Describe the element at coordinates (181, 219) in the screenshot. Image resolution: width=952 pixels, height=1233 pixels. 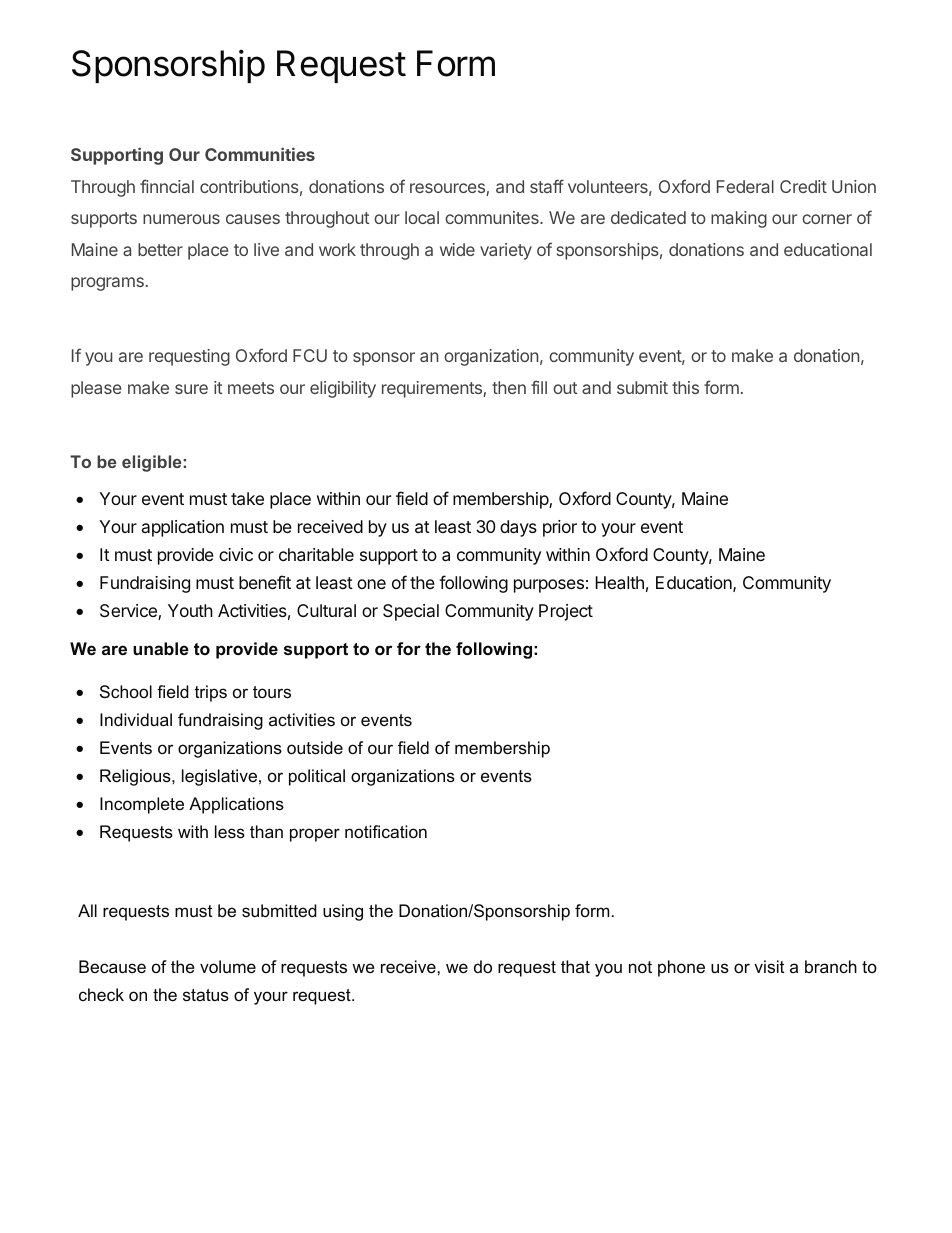
I see `numerous` at that location.
